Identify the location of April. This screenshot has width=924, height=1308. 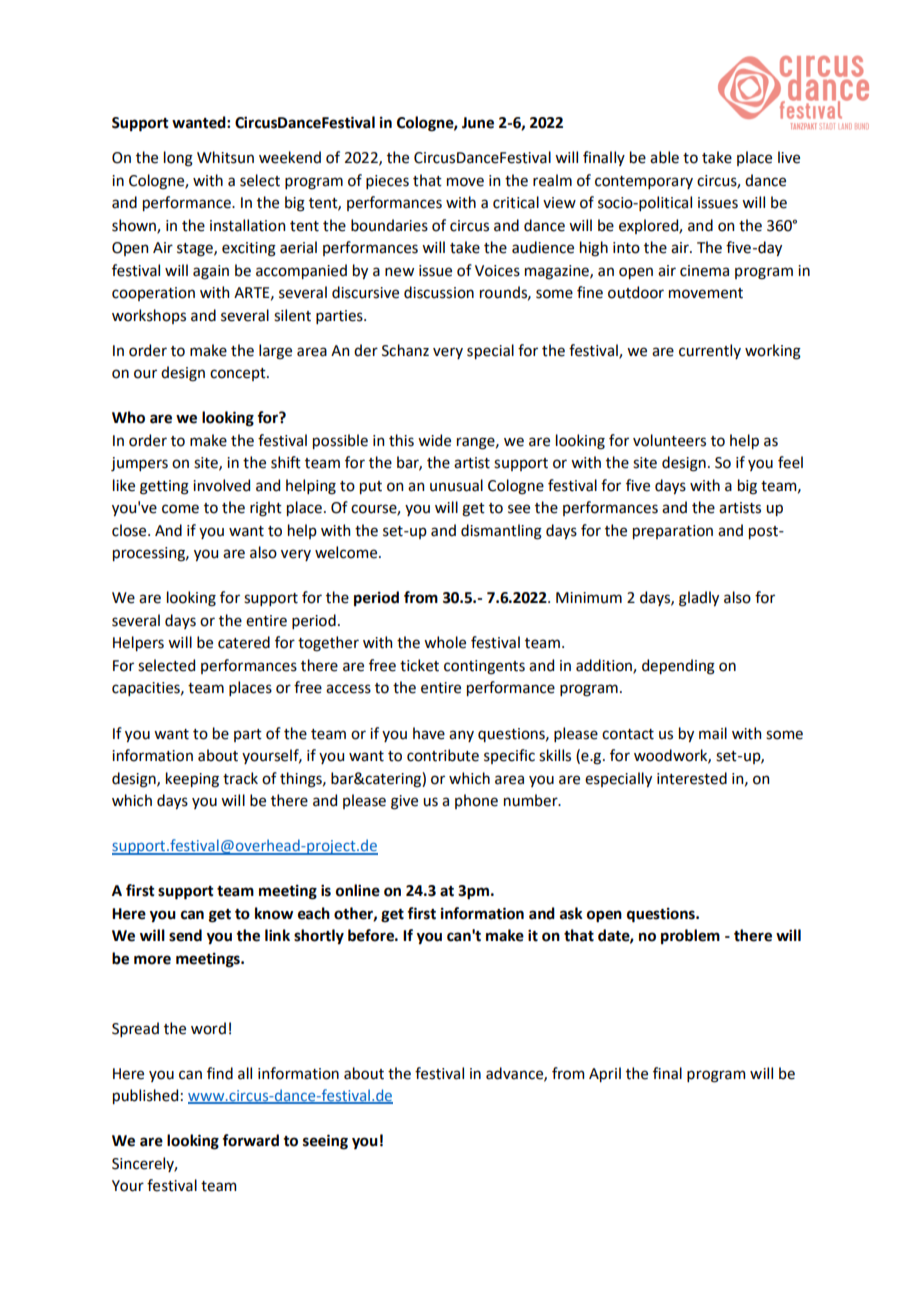
(605, 1074).
